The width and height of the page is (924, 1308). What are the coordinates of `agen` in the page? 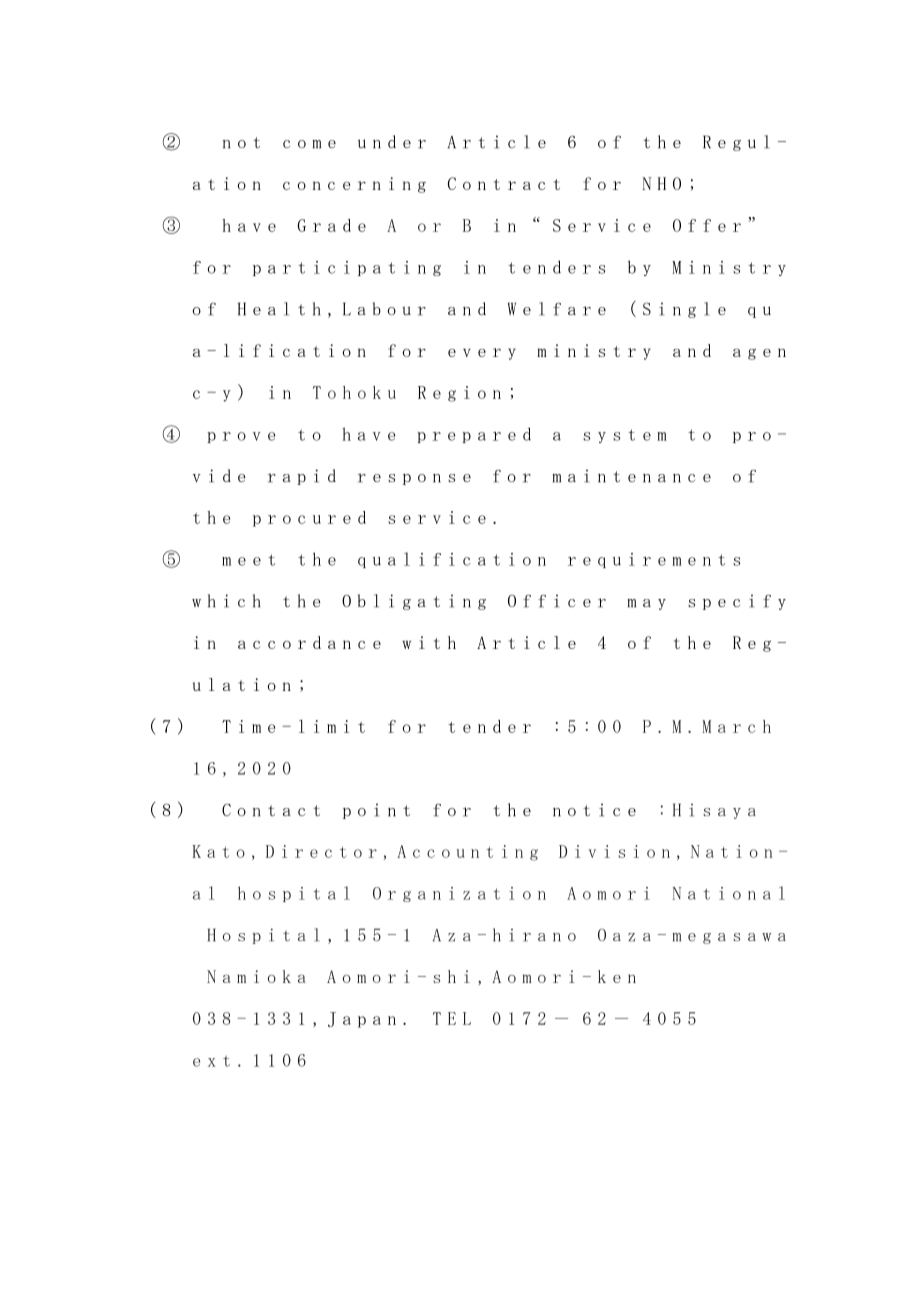 It's located at (759, 354).
